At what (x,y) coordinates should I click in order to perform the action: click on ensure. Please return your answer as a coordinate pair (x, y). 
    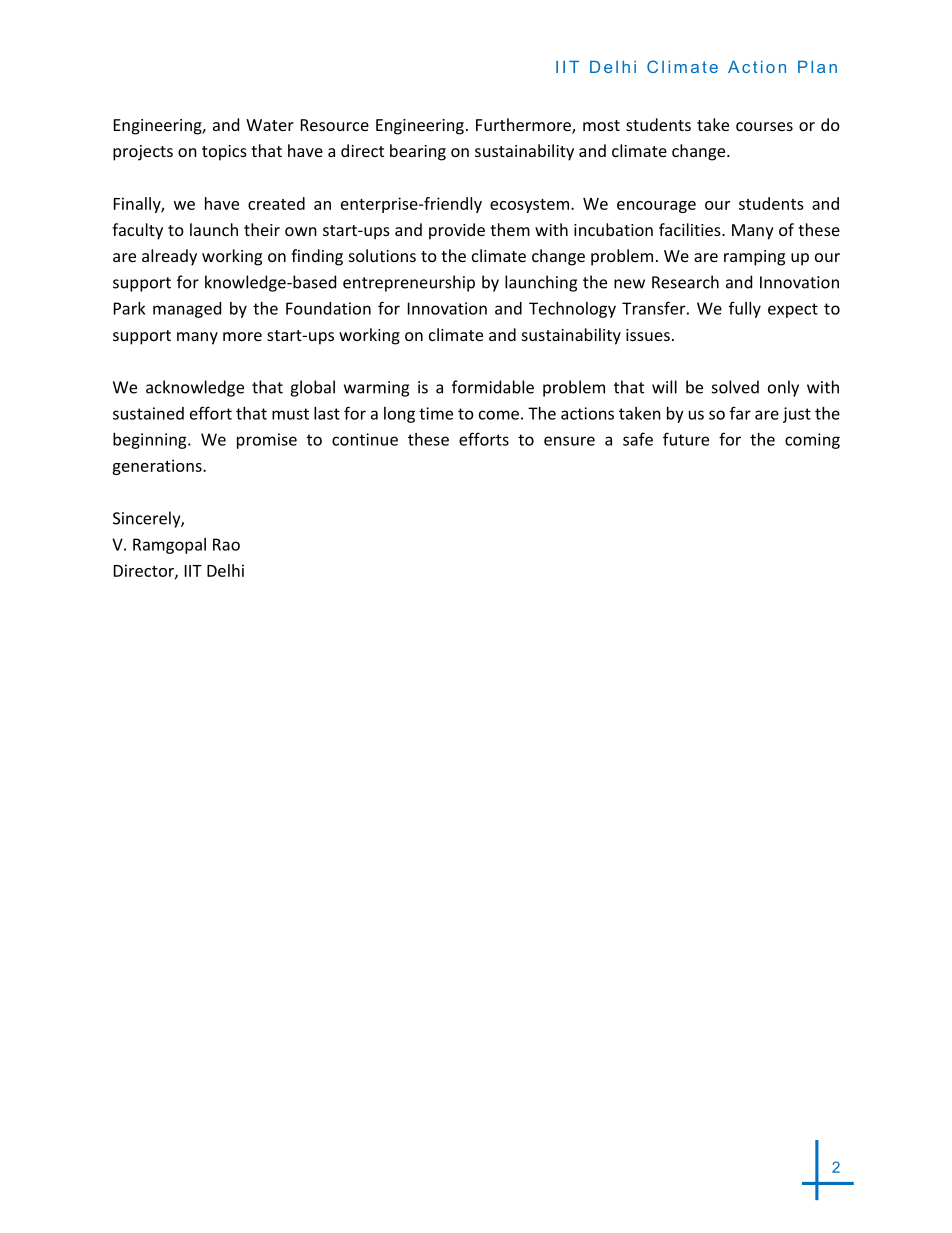
    Looking at the image, I should click on (569, 441).
